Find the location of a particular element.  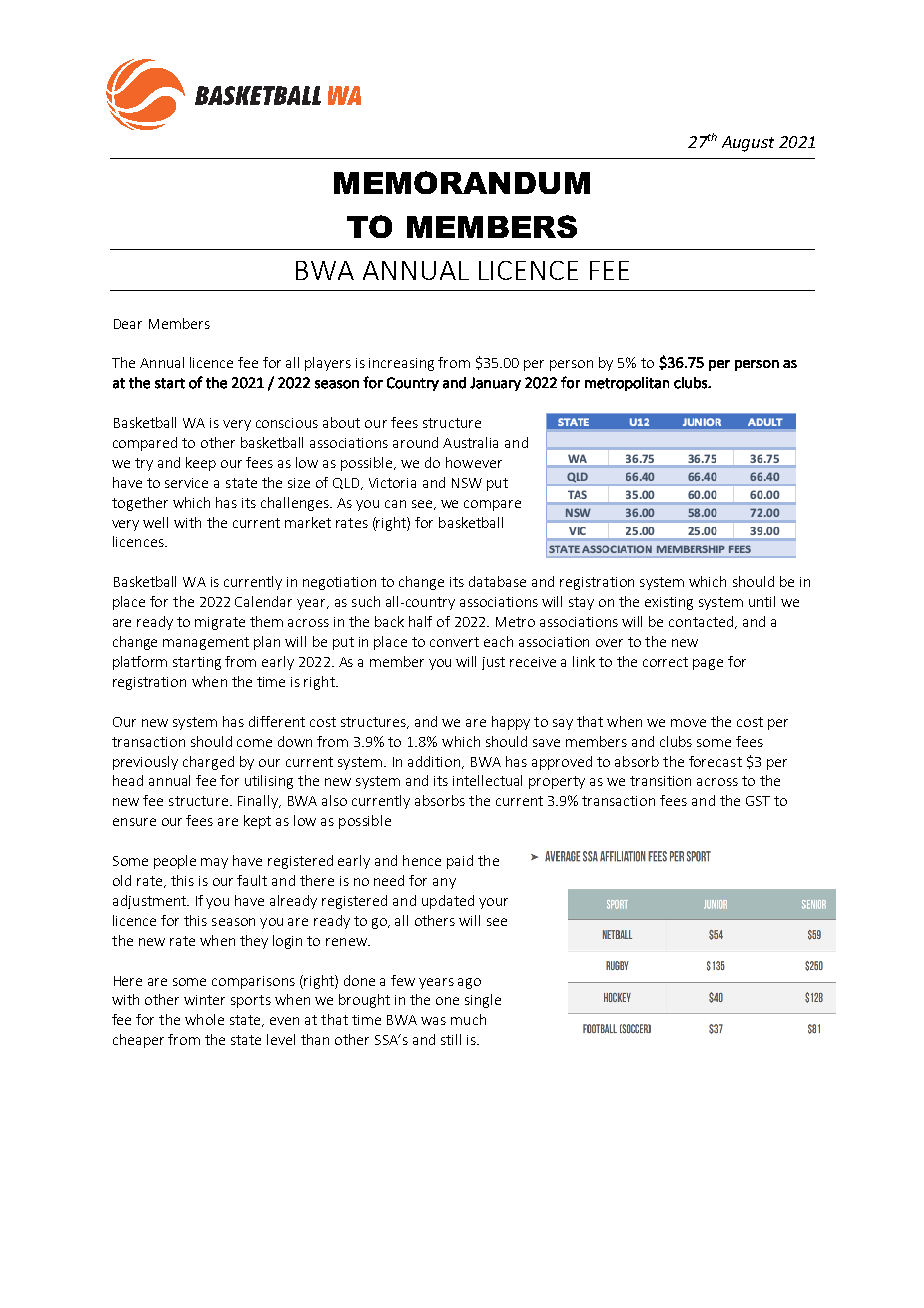

whole is located at coordinates (204, 1019).
